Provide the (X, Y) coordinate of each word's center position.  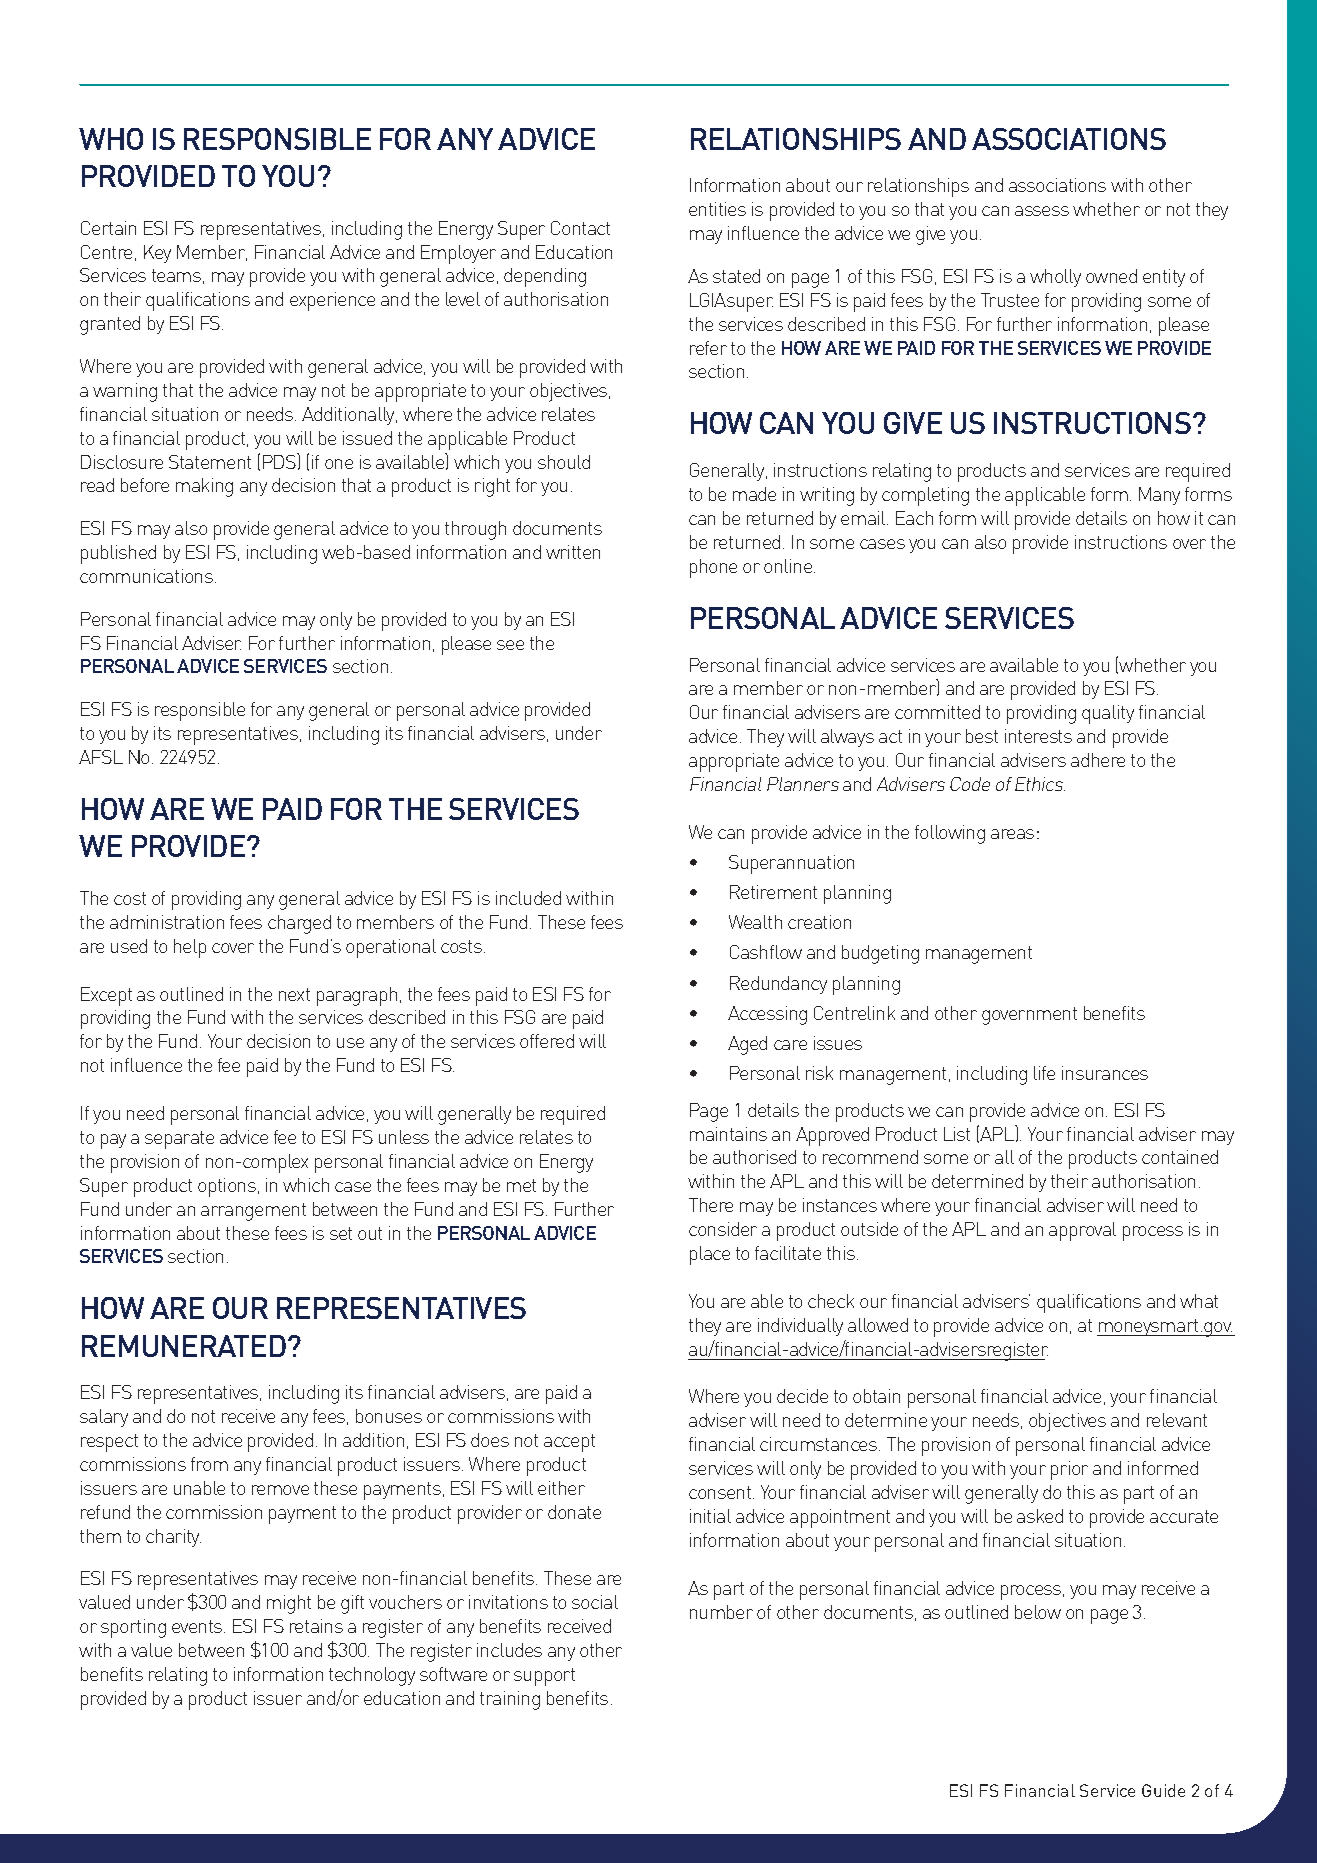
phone (713, 568)
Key (157, 254)
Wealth (755, 922)
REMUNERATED (184, 1346)
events (198, 1626)
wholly (1055, 278)
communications (146, 576)
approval (1082, 1231)
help (190, 948)
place (710, 1255)
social (595, 1602)
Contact (580, 228)
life (1044, 1073)
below (1038, 1612)
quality (1108, 714)
